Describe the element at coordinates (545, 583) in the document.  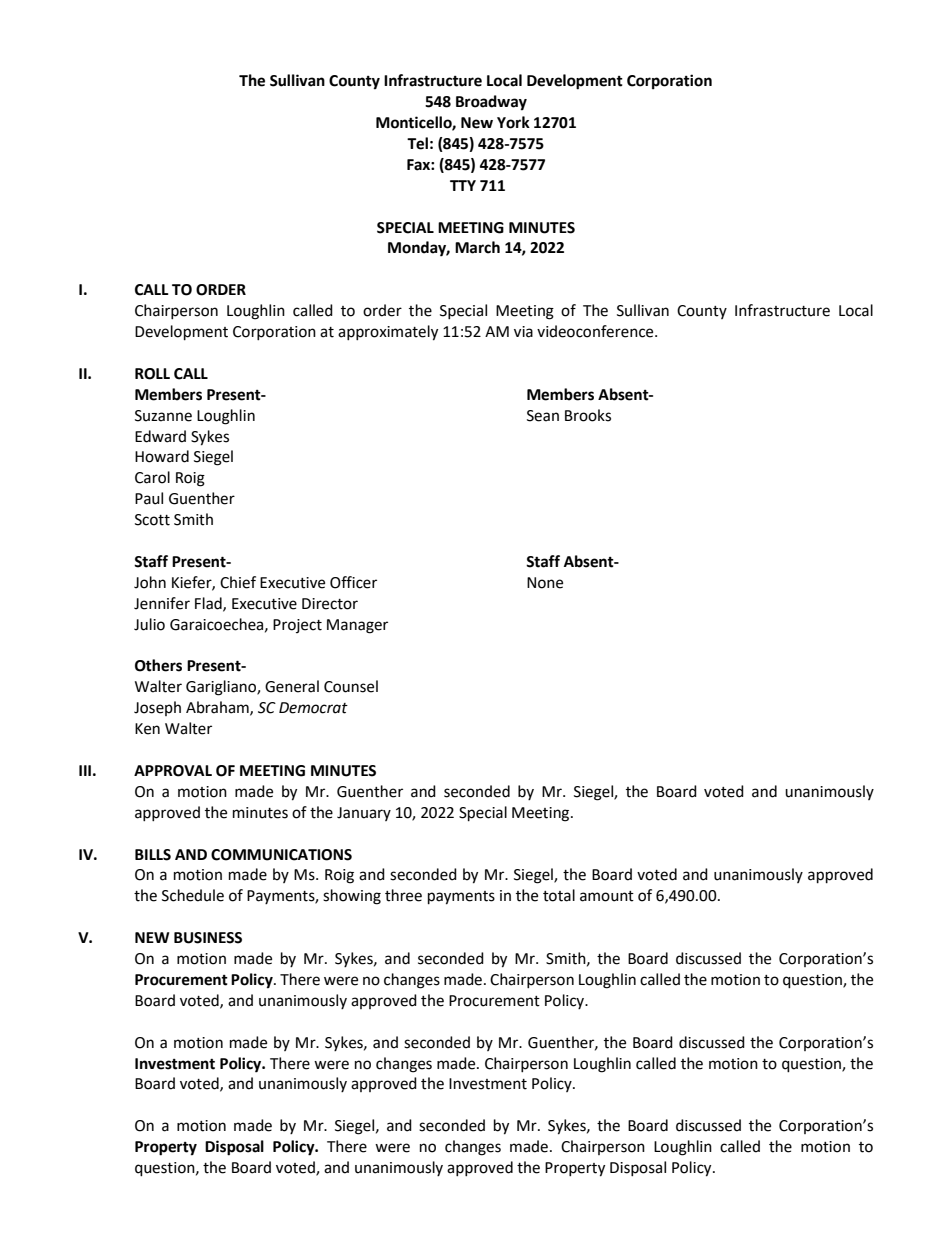
I see `None` at that location.
